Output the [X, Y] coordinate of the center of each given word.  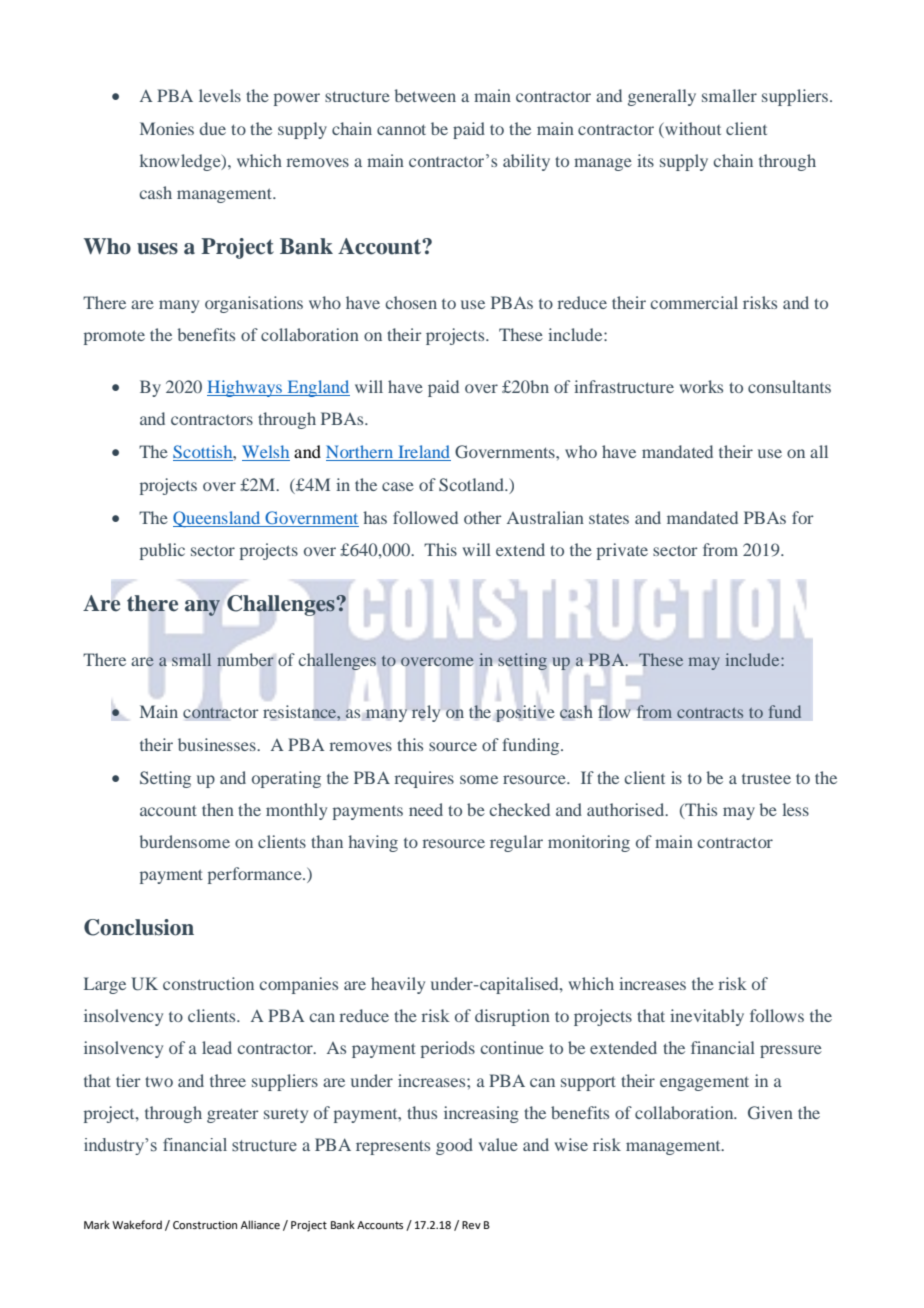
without [692, 130]
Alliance [260, 1224]
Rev [471, 1225]
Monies [167, 128]
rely [426, 713]
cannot [401, 129]
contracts [710, 712]
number [245, 660]
